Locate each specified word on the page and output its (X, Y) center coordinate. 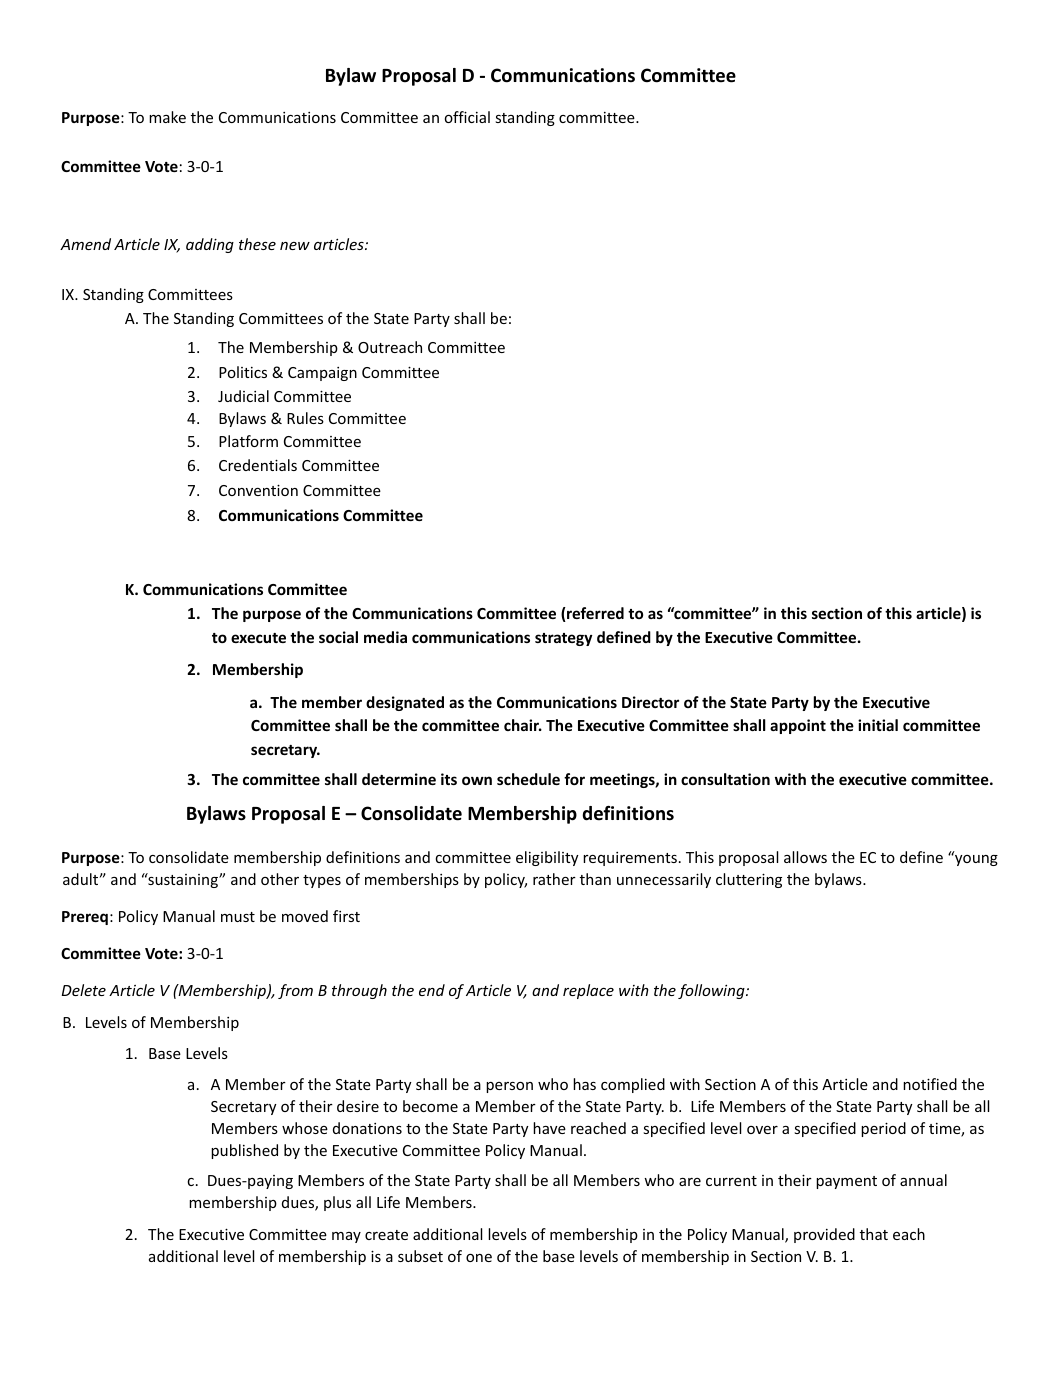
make (167, 117)
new (295, 246)
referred (594, 614)
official (467, 117)
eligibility (547, 858)
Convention (258, 490)
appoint (798, 726)
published (244, 1151)
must (238, 917)
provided (824, 1235)
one (479, 1258)
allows (805, 857)
